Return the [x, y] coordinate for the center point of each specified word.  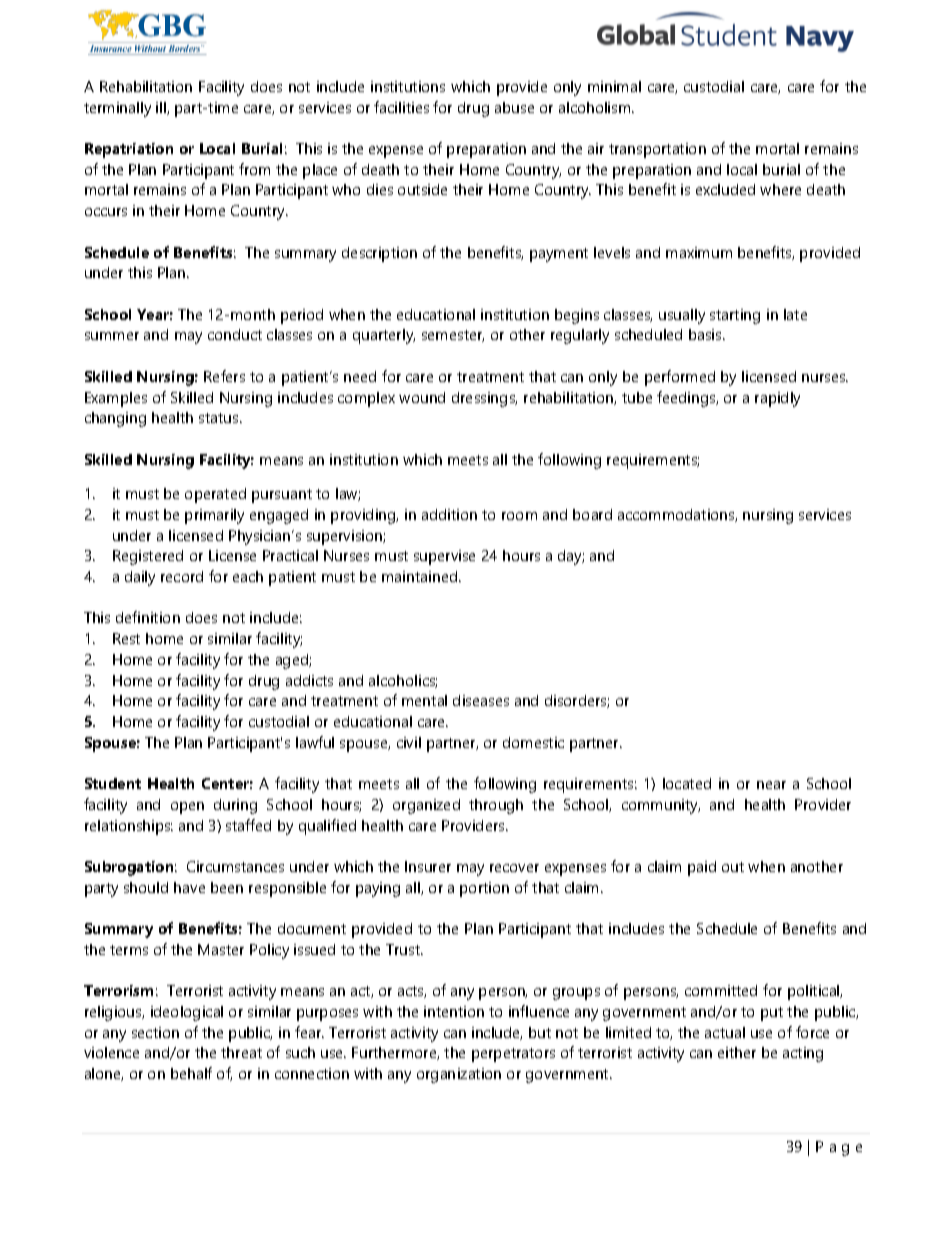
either [737, 1052]
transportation [657, 150]
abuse [514, 107]
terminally [117, 109]
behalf [191, 1073]
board [592, 514]
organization [459, 1075]
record [182, 576]
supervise [444, 557]
